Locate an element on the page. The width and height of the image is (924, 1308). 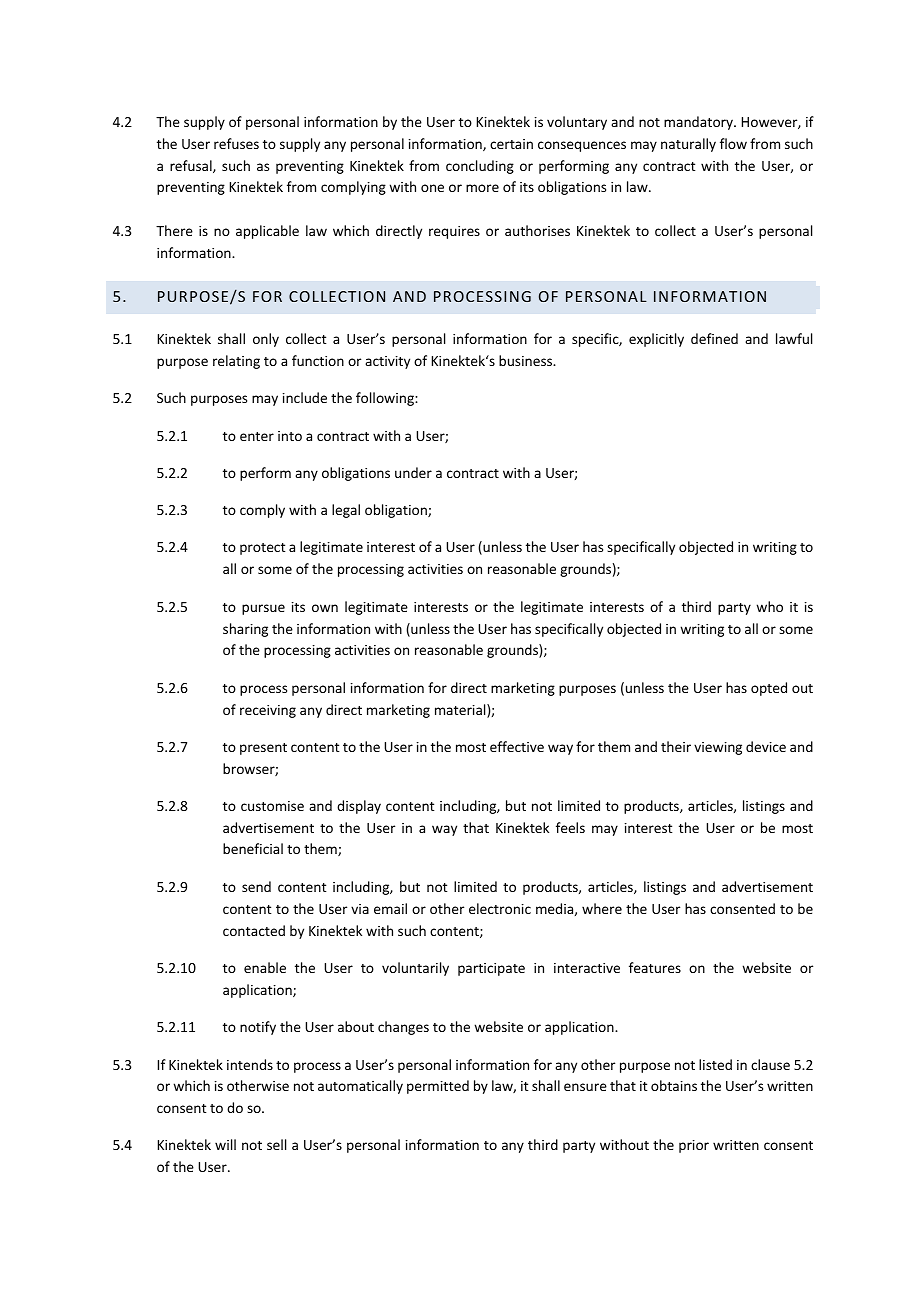
concluding is located at coordinates (480, 167).
